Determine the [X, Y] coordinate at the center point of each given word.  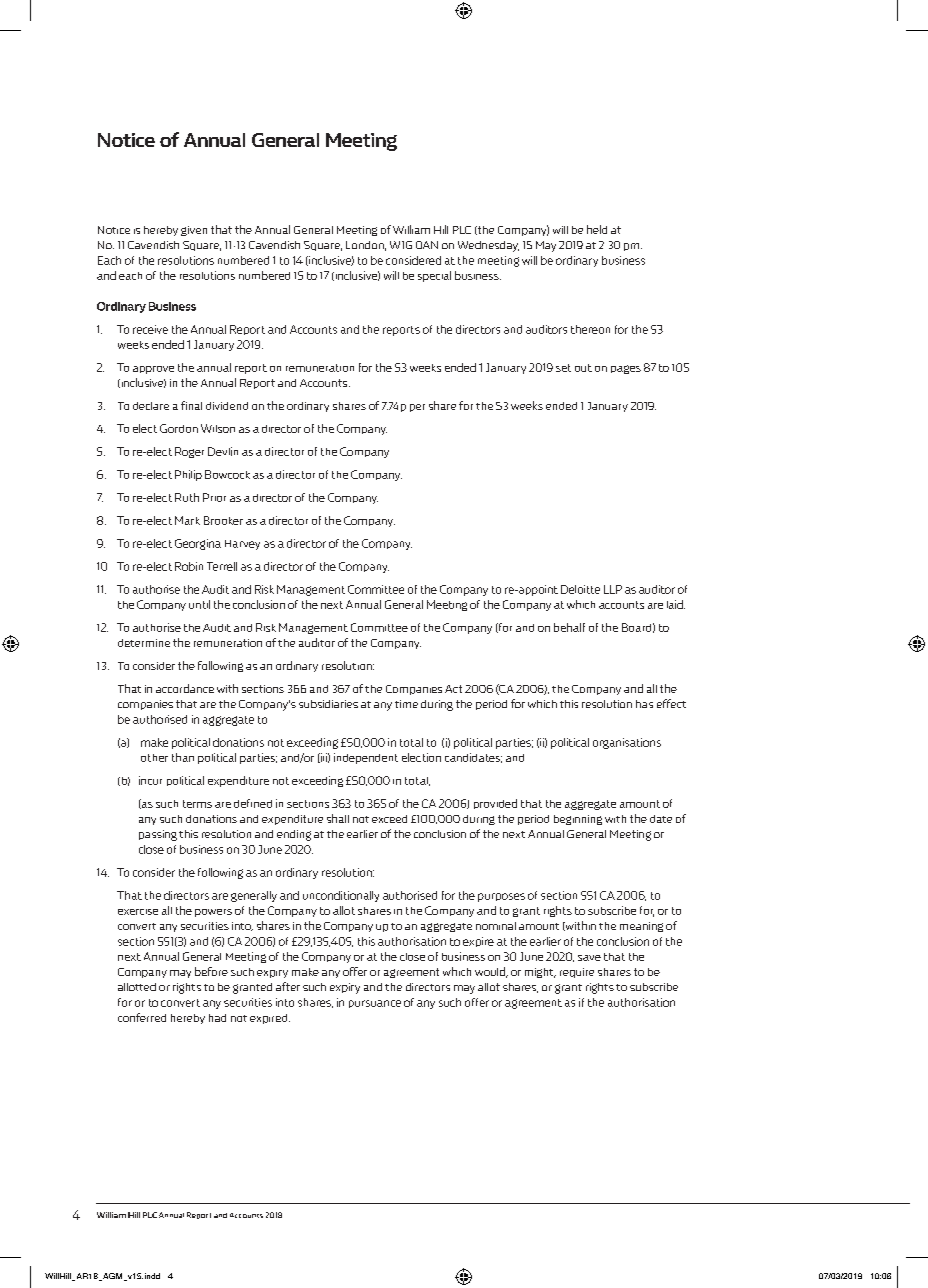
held [597, 229]
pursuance [375, 1004]
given [194, 231]
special [434, 276]
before [211, 971]
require [577, 973]
